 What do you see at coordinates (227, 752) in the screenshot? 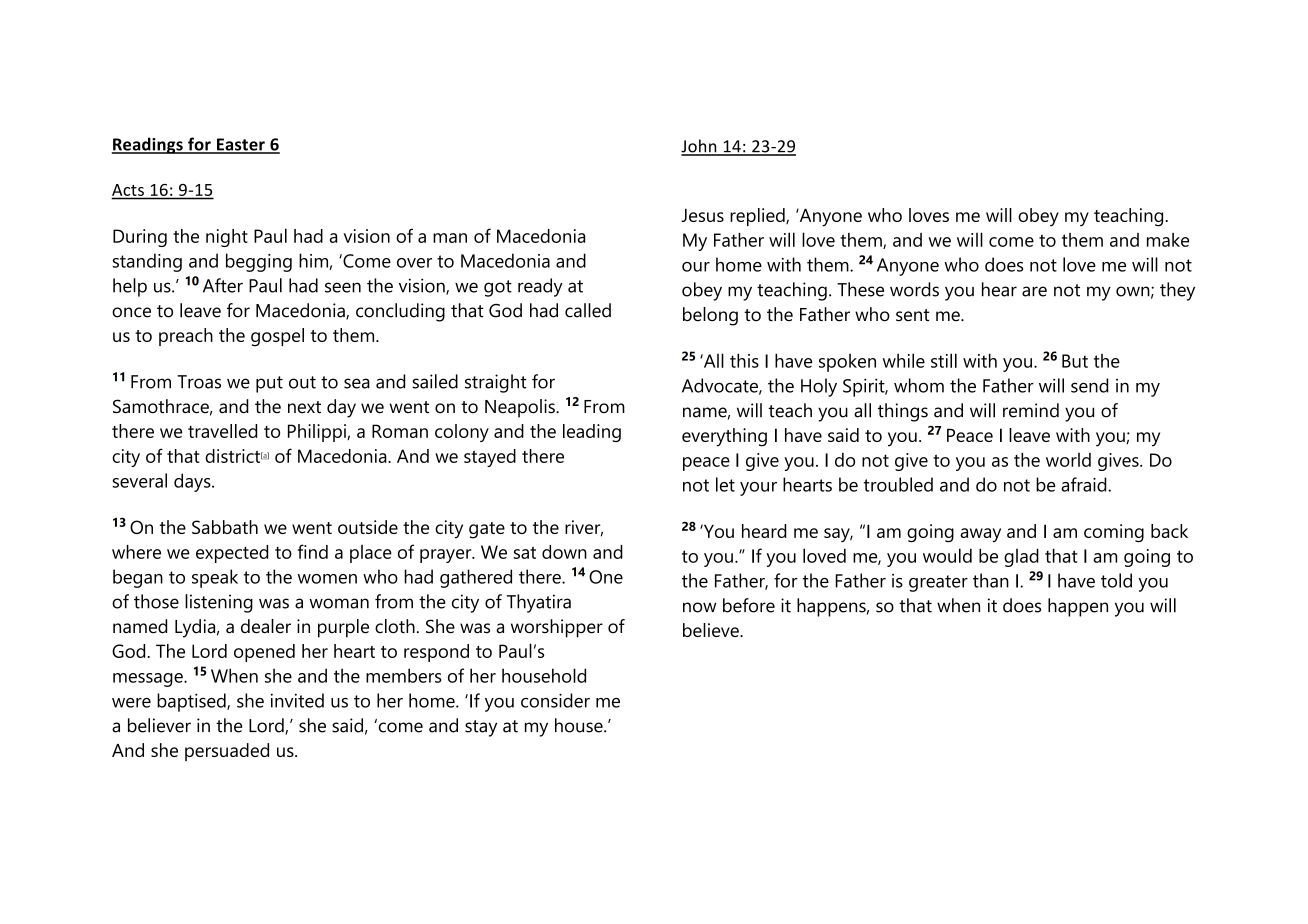
I see `persuaded` at bounding box center [227, 752].
